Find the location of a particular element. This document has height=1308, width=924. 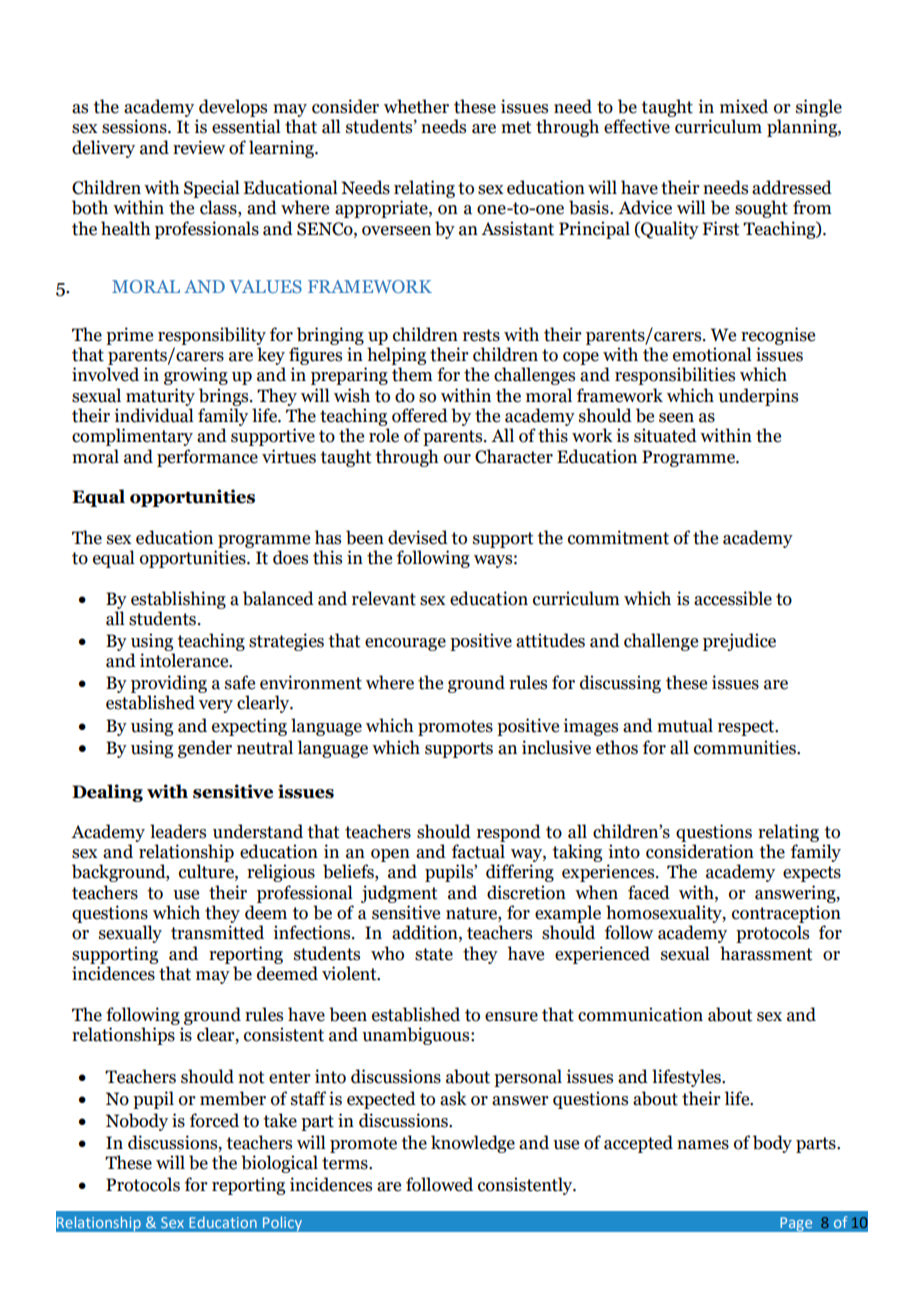

knowledge is located at coordinates (473, 1144).
